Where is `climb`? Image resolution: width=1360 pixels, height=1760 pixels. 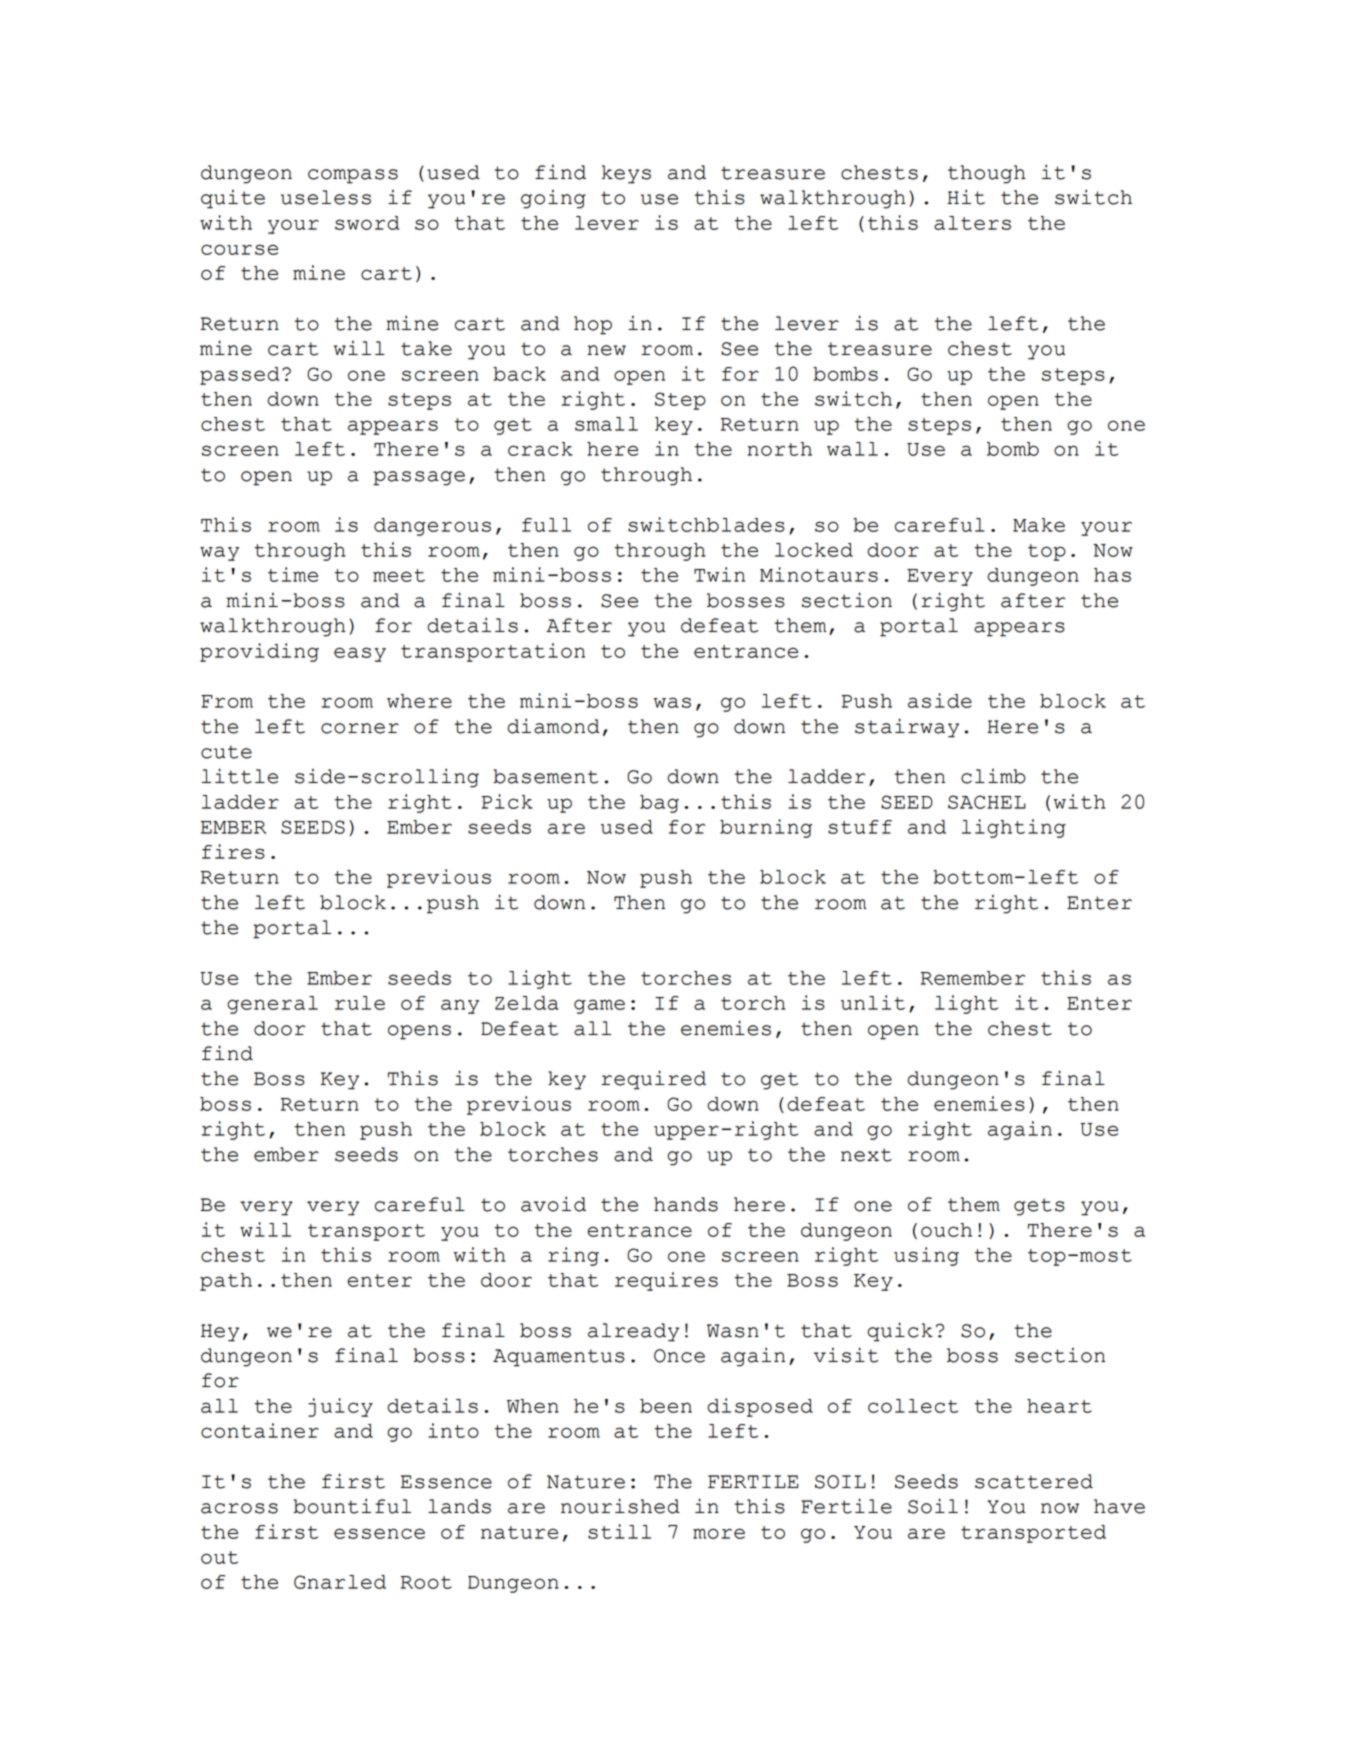 climb is located at coordinates (993, 776).
